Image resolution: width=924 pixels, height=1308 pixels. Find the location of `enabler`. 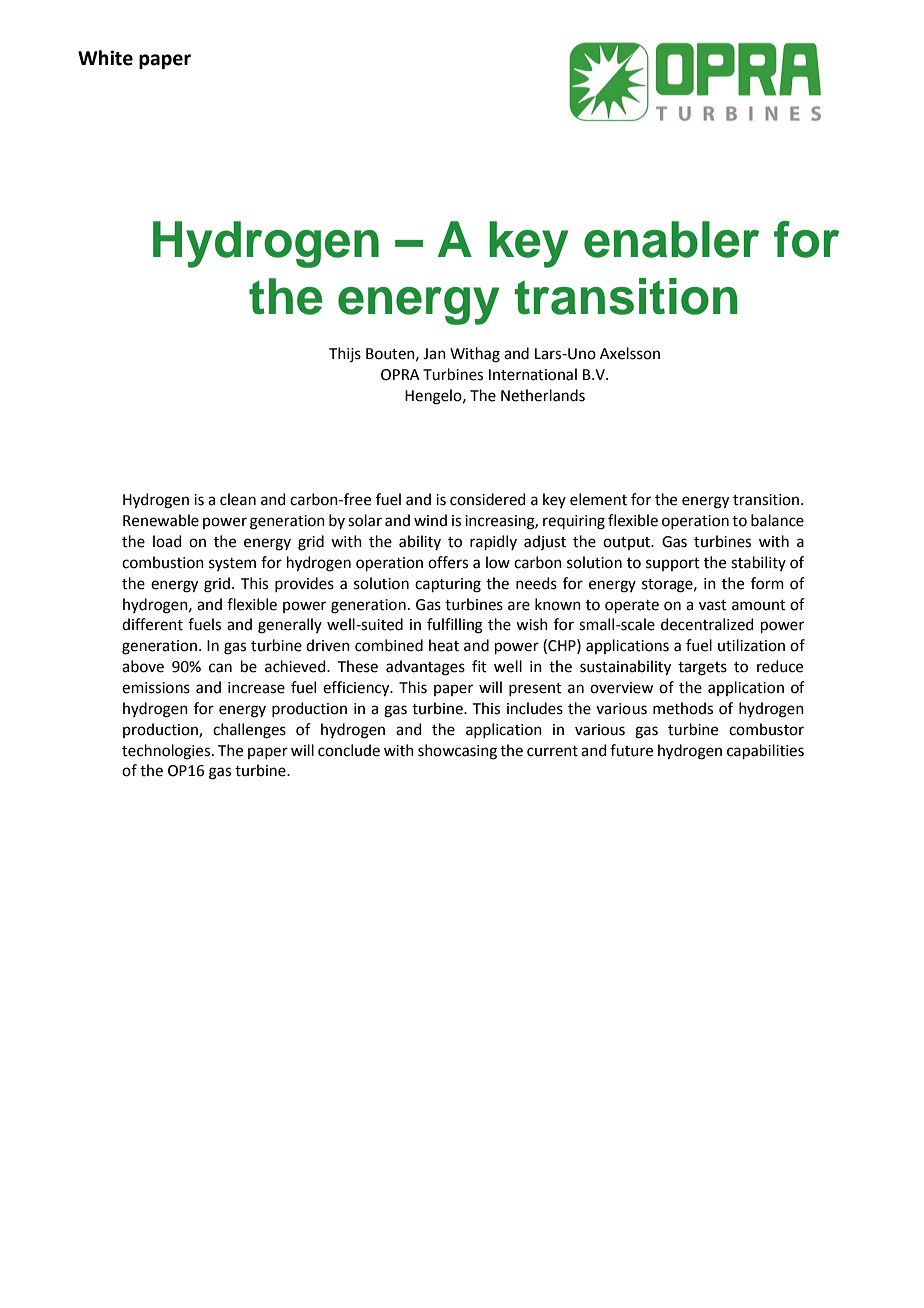

enabler is located at coordinates (671, 239).
